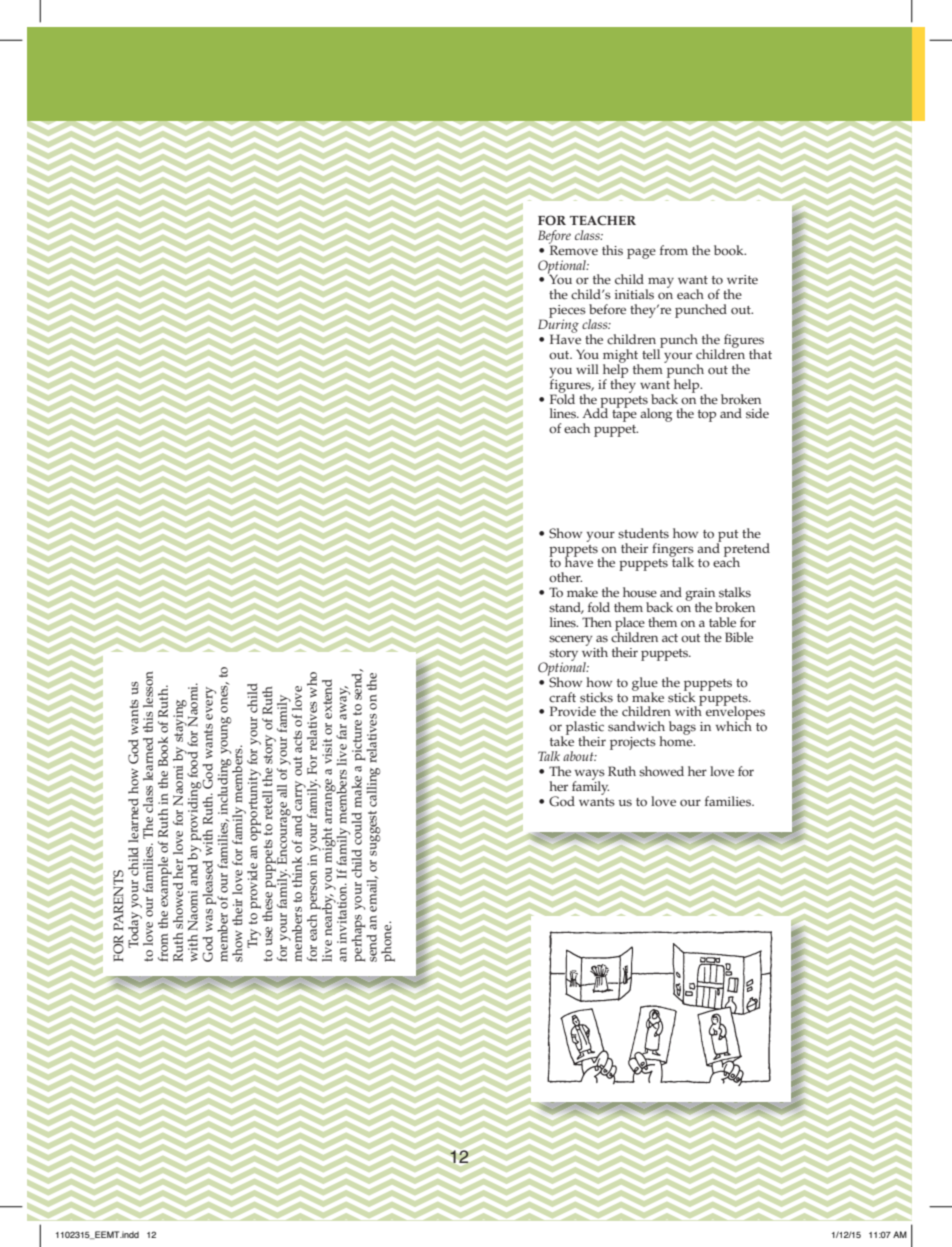 The height and width of the document is (1247, 952). What do you see at coordinates (734, 725) in the document?
I see `which` at bounding box center [734, 725].
